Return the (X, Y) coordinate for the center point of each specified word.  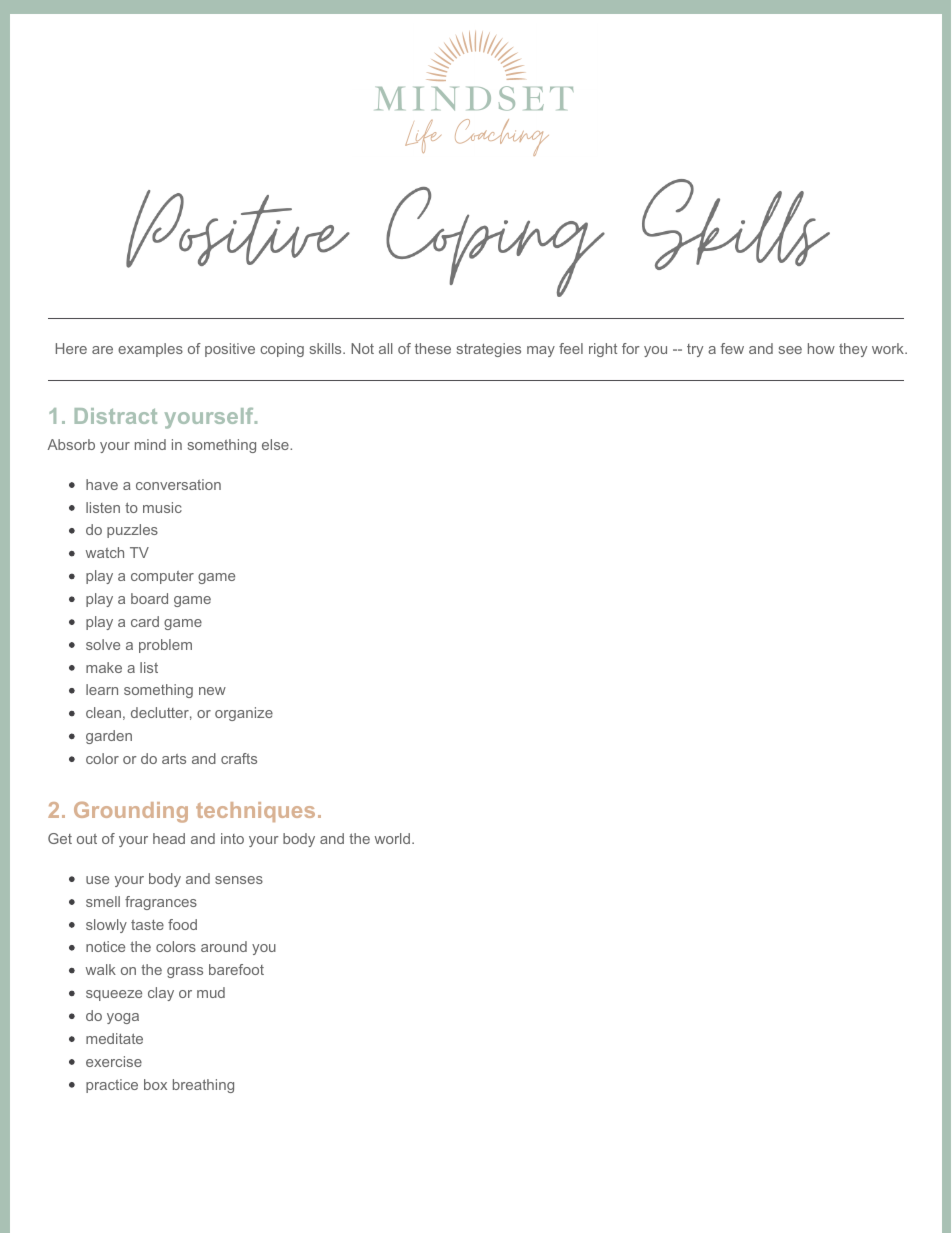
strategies (489, 350)
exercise (114, 1061)
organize (244, 714)
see (790, 350)
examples (150, 350)
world (392, 838)
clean (103, 712)
